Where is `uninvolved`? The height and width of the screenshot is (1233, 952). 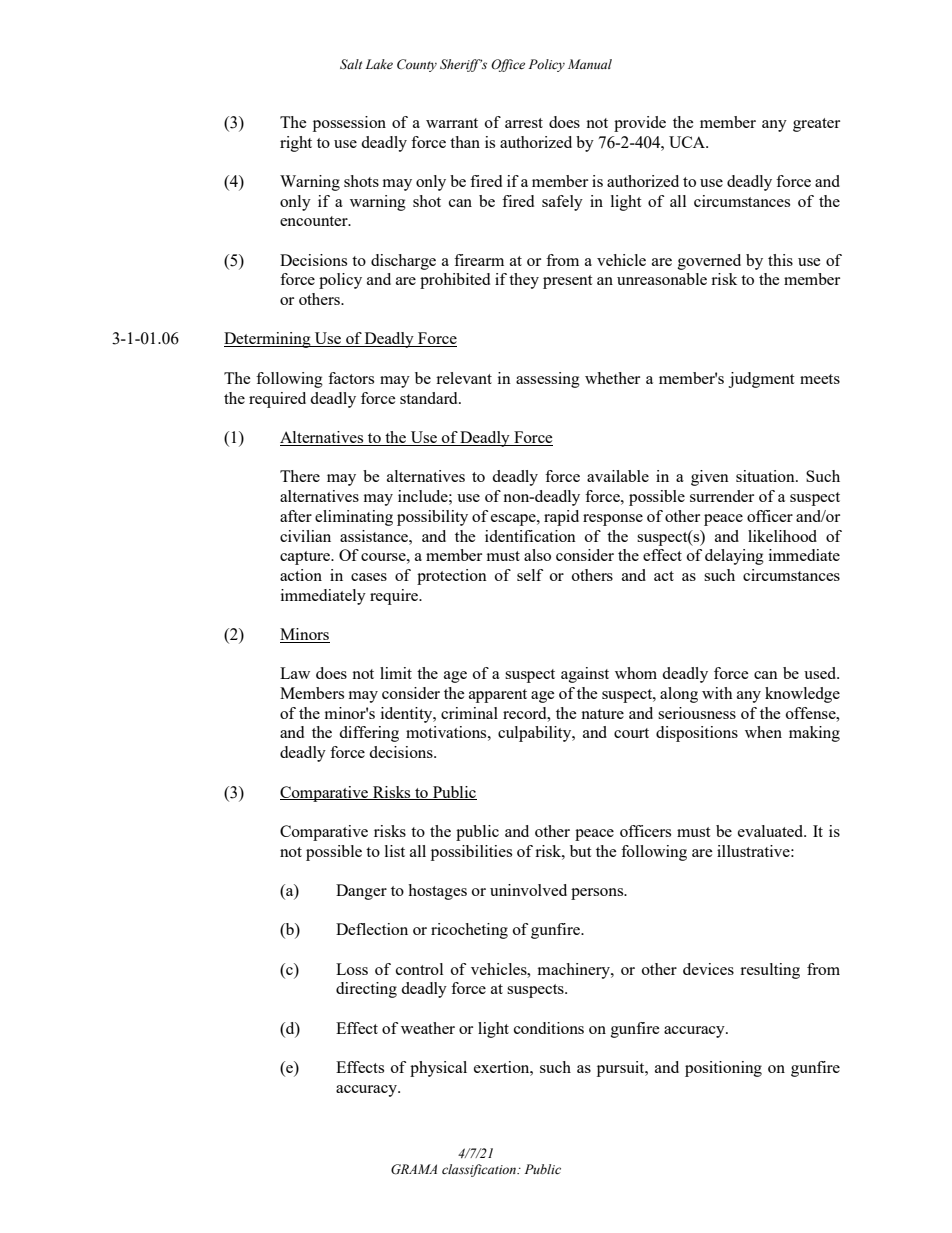 uninvolved is located at coordinates (528, 890).
